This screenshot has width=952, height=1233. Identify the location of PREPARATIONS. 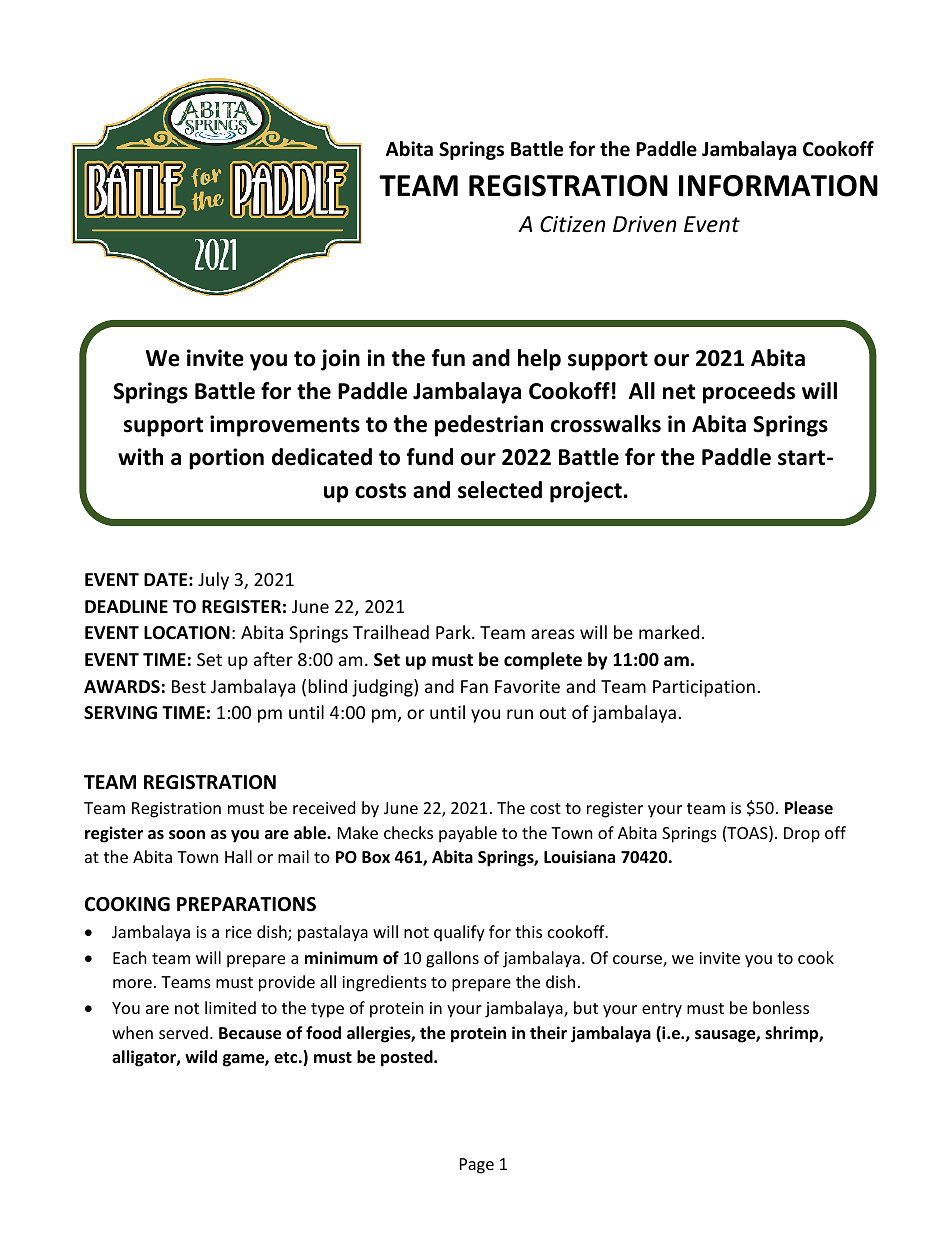
(246, 904).
